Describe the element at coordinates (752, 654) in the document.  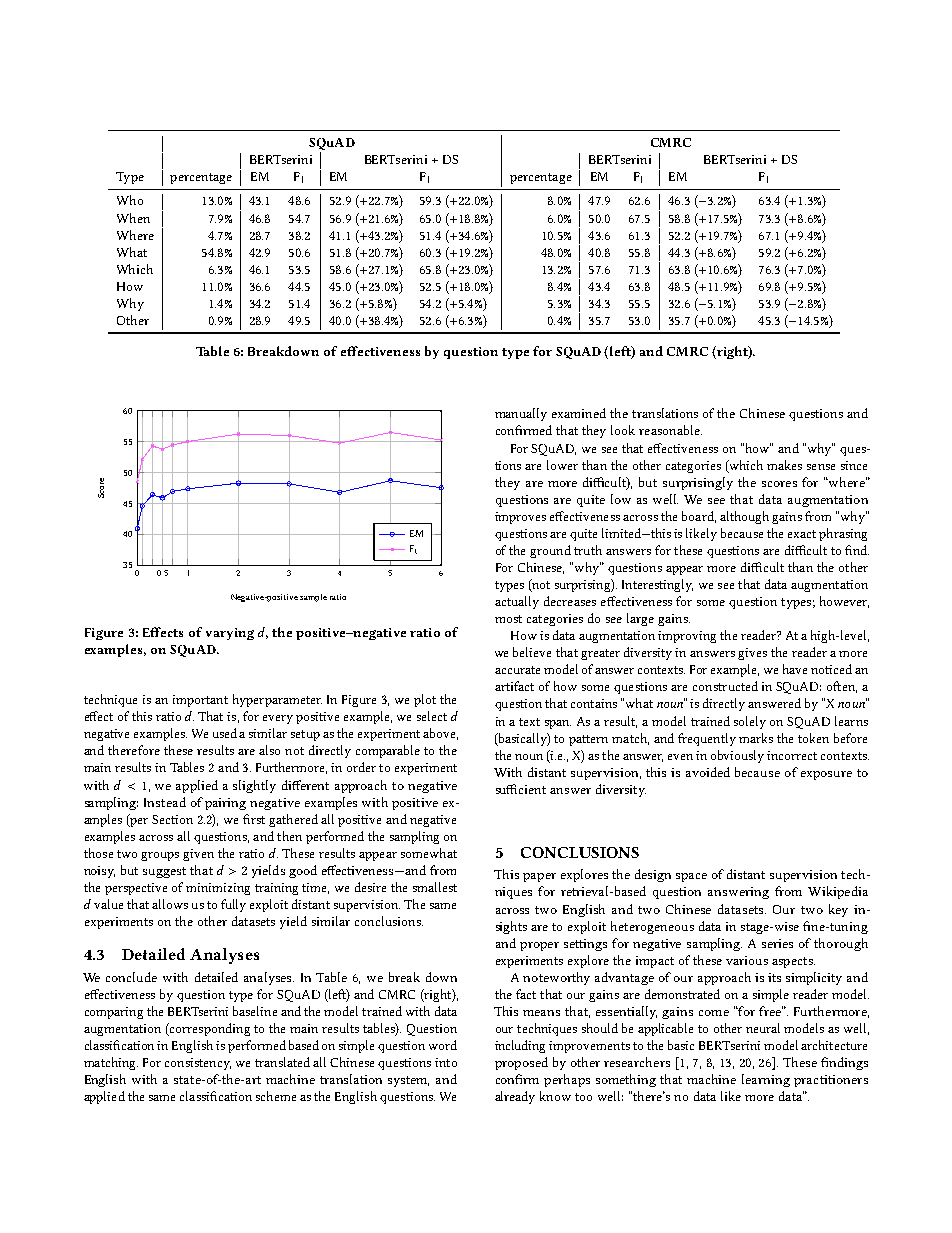
I see `gives` at that location.
